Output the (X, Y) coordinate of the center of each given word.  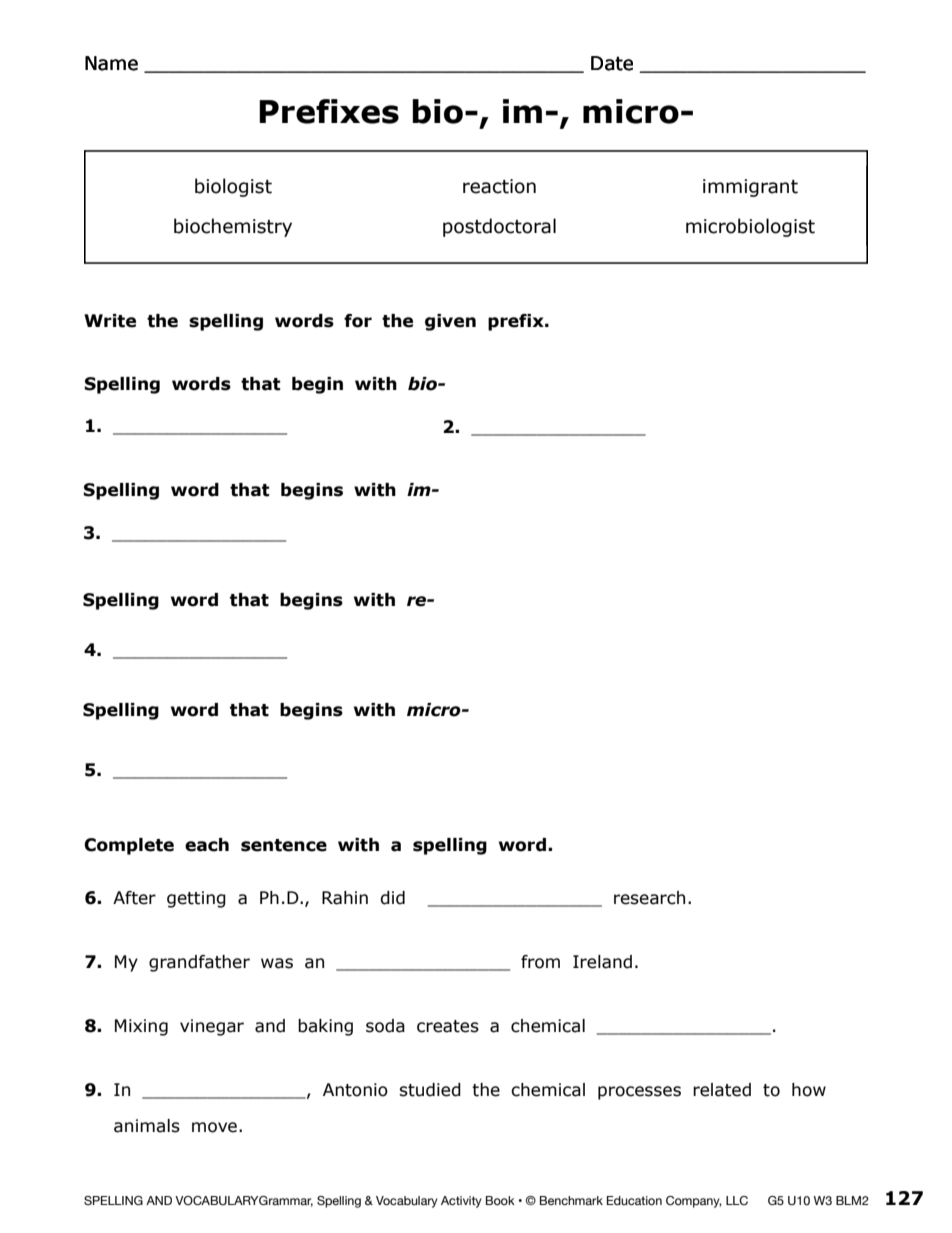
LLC (737, 1200)
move (214, 1127)
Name (111, 63)
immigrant (750, 188)
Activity (461, 1202)
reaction (499, 186)
